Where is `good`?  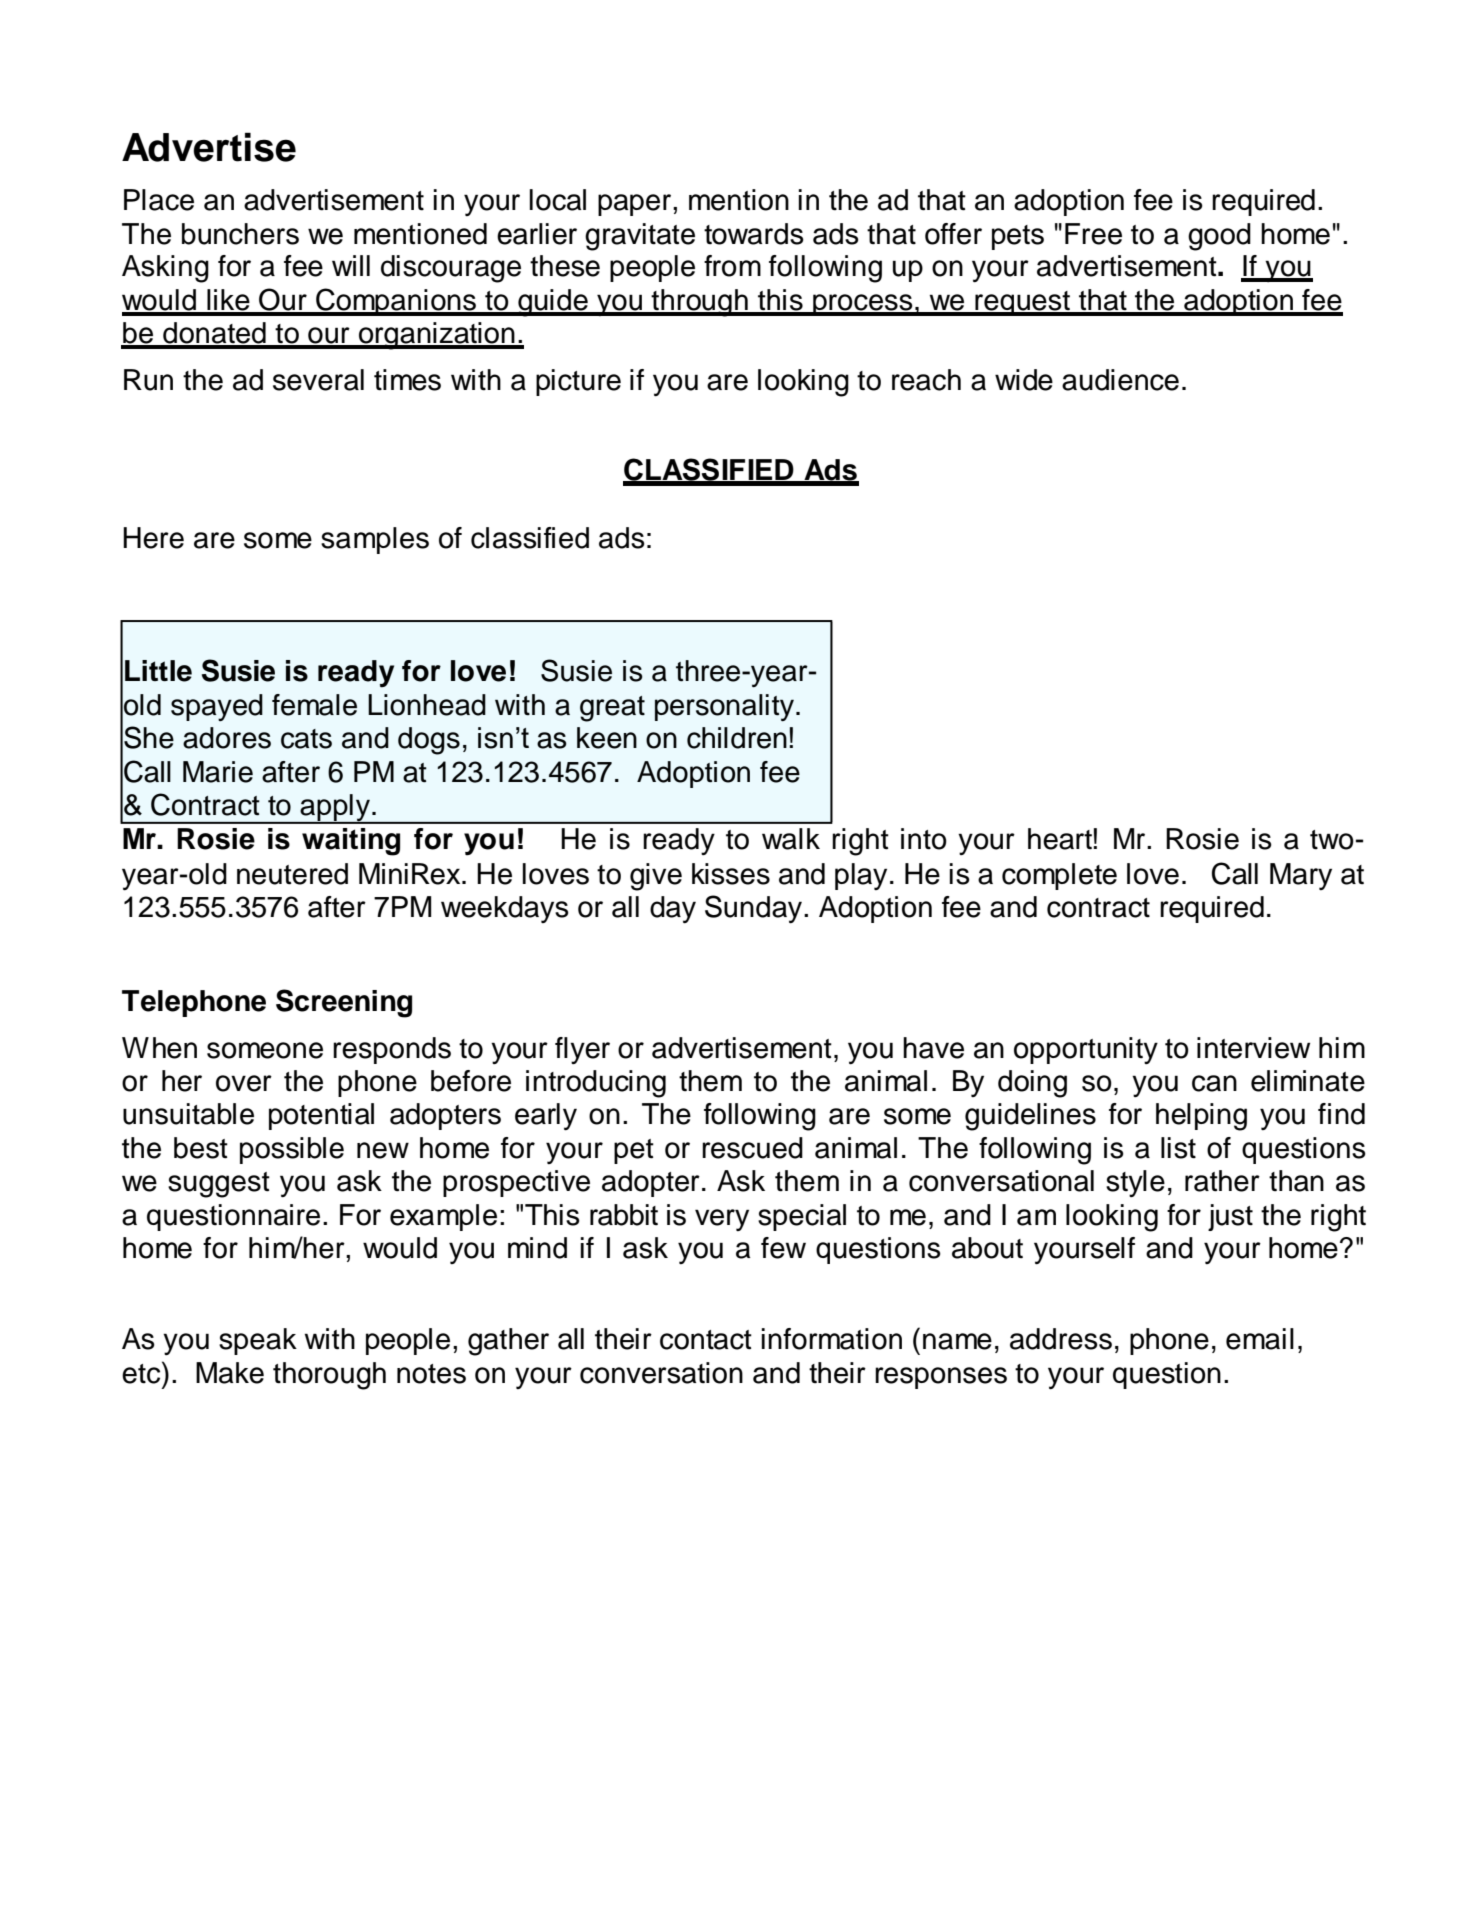 good is located at coordinates (1219, 237).
